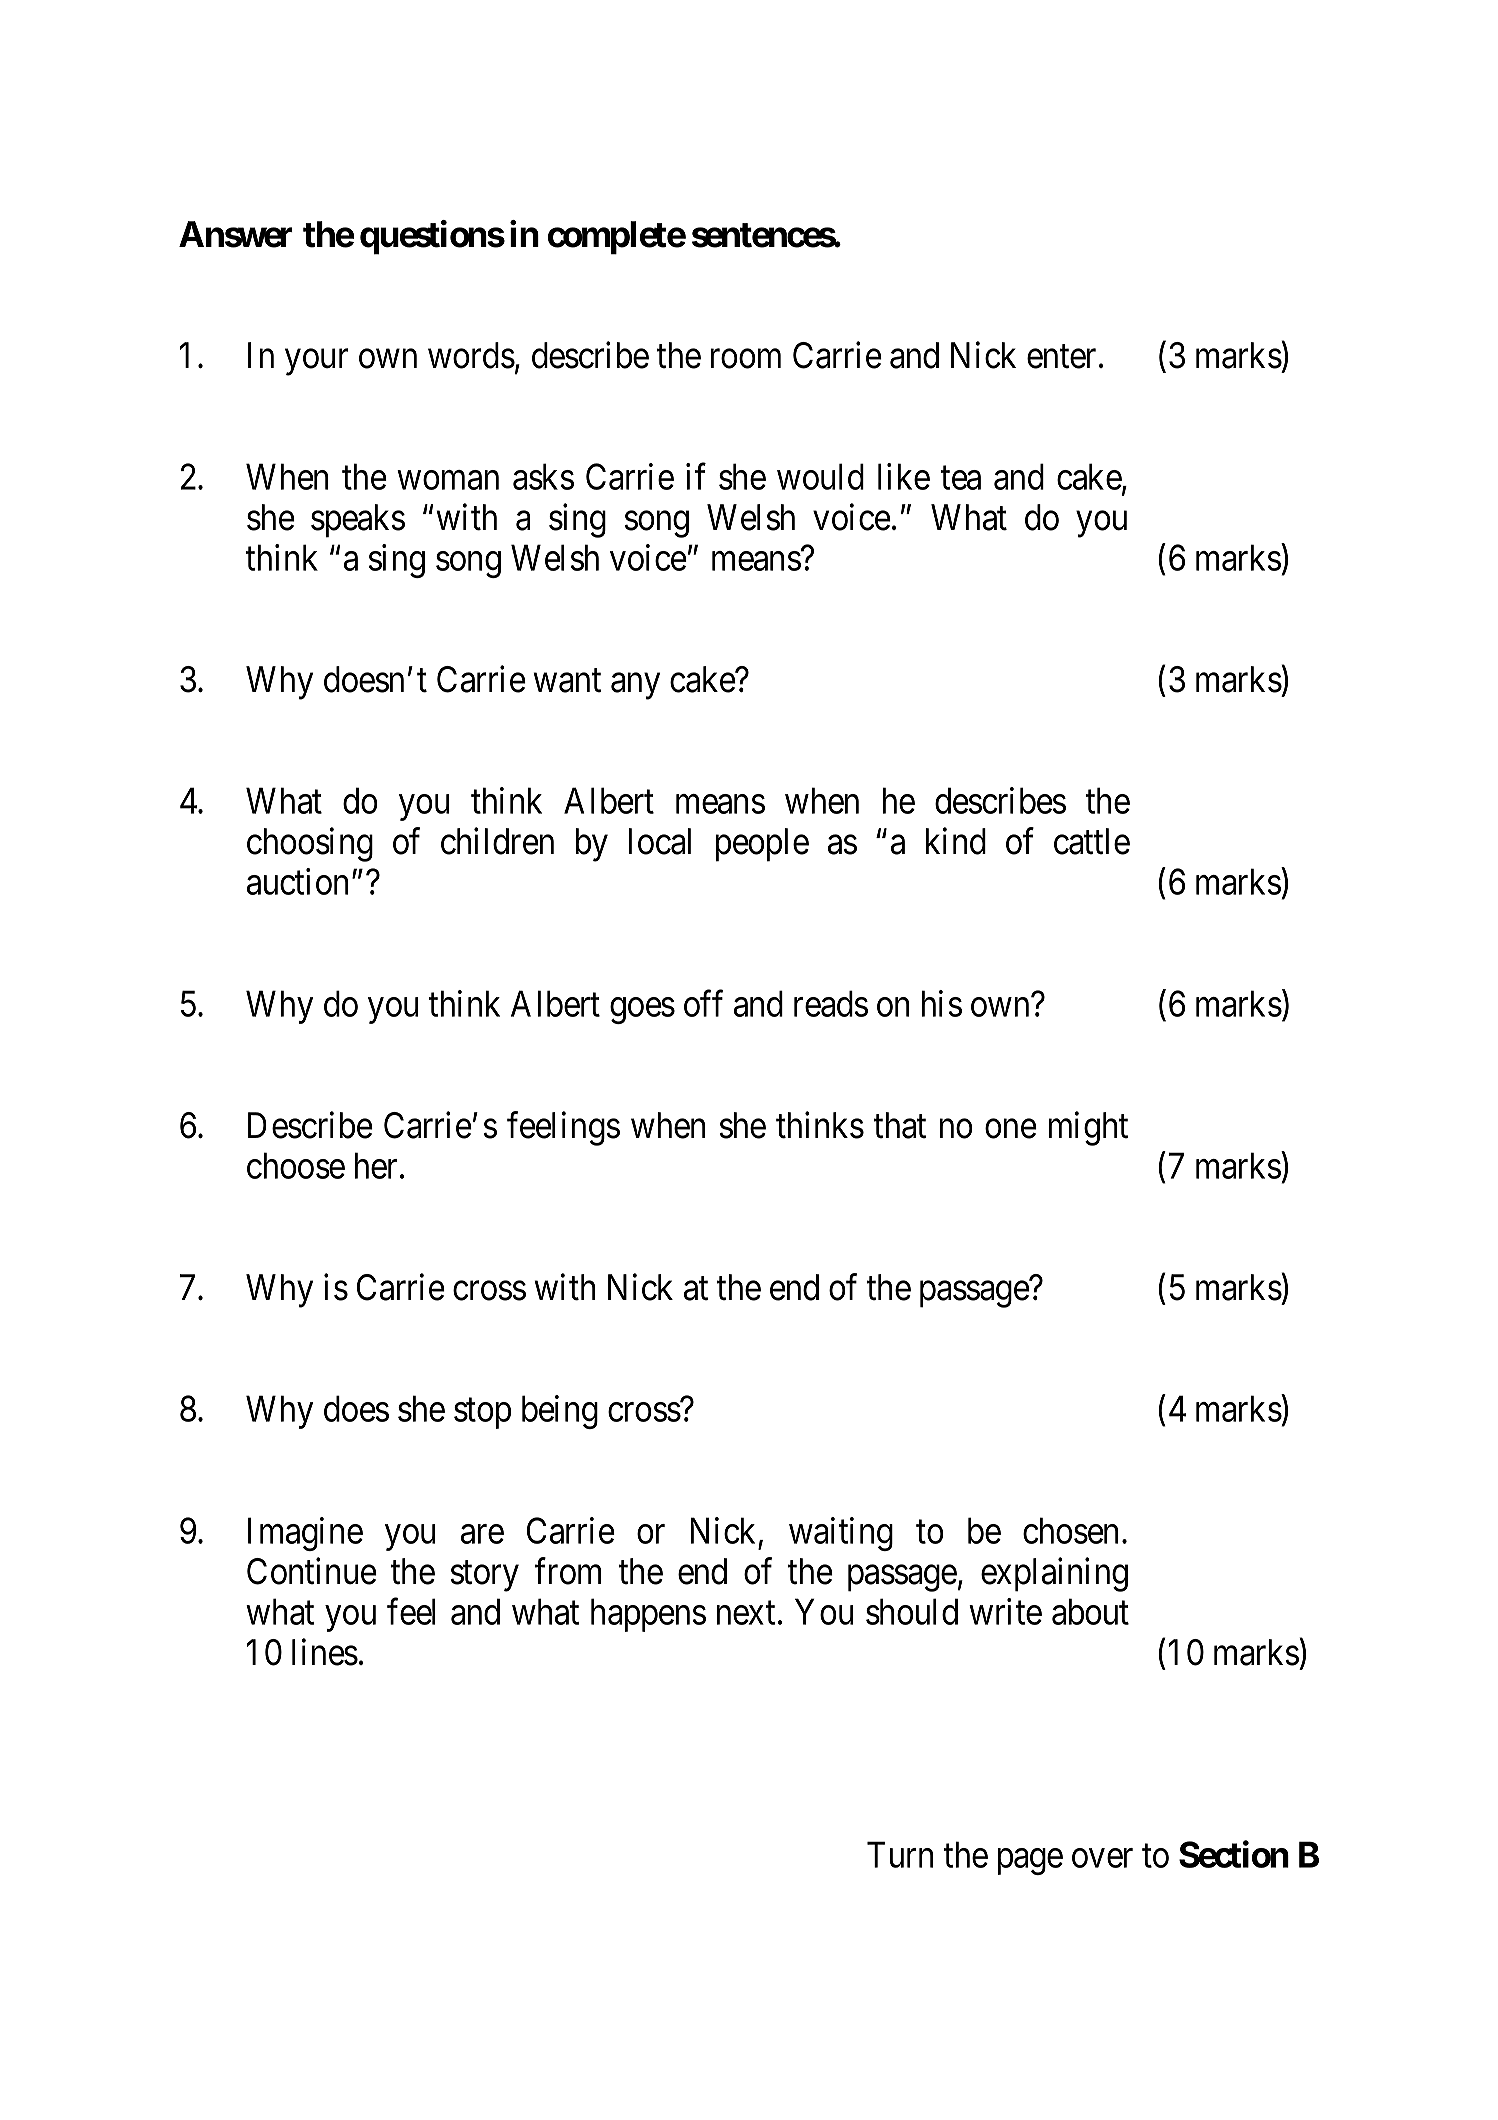 Image resolution: width=1498 pixels, height=2120 pixels. What do you see at coordinates (560, 1412) in the page?
I see `being` at bounding box center [560, 1412].
